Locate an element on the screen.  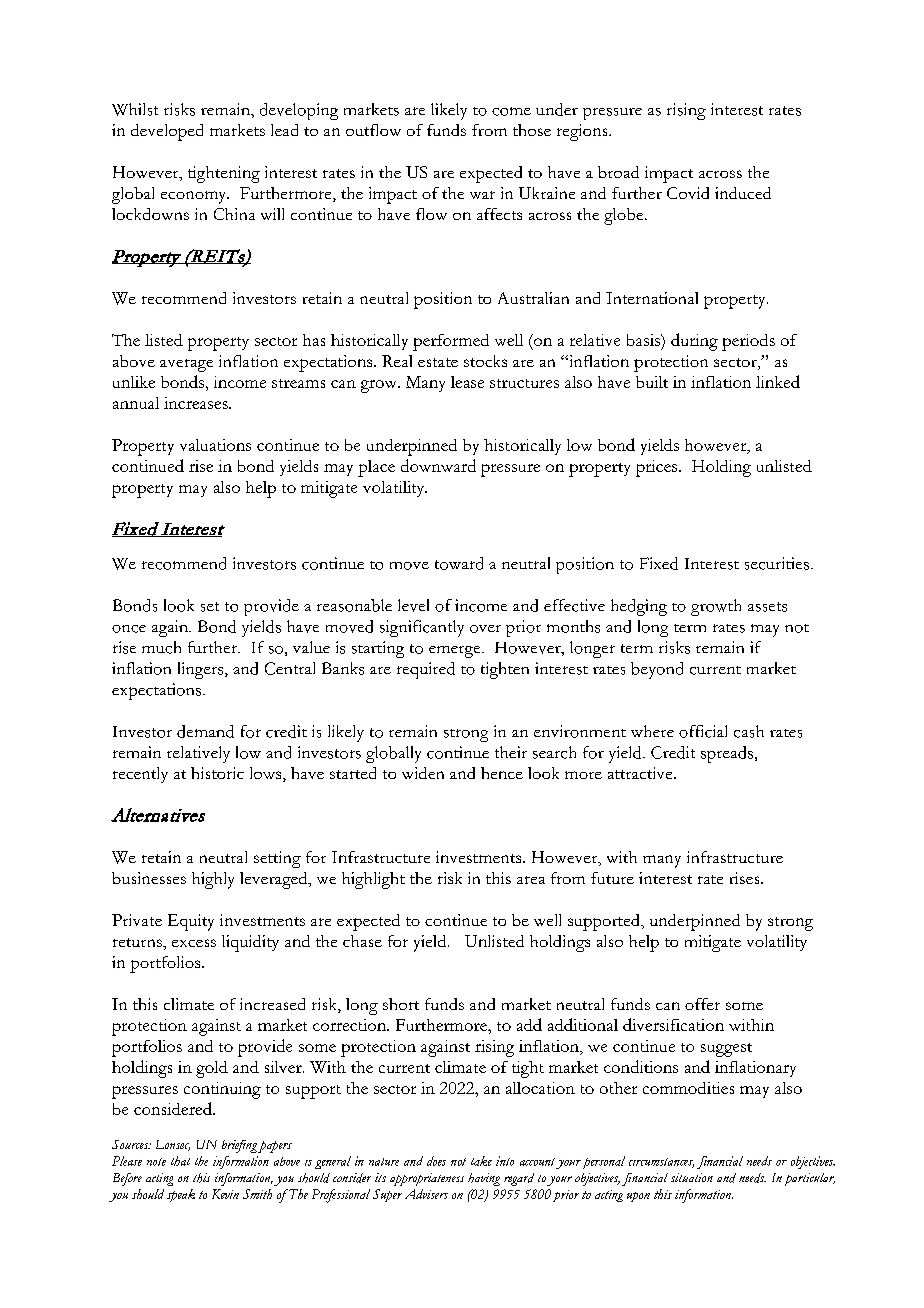
those is located at coordinates (532, 130).
